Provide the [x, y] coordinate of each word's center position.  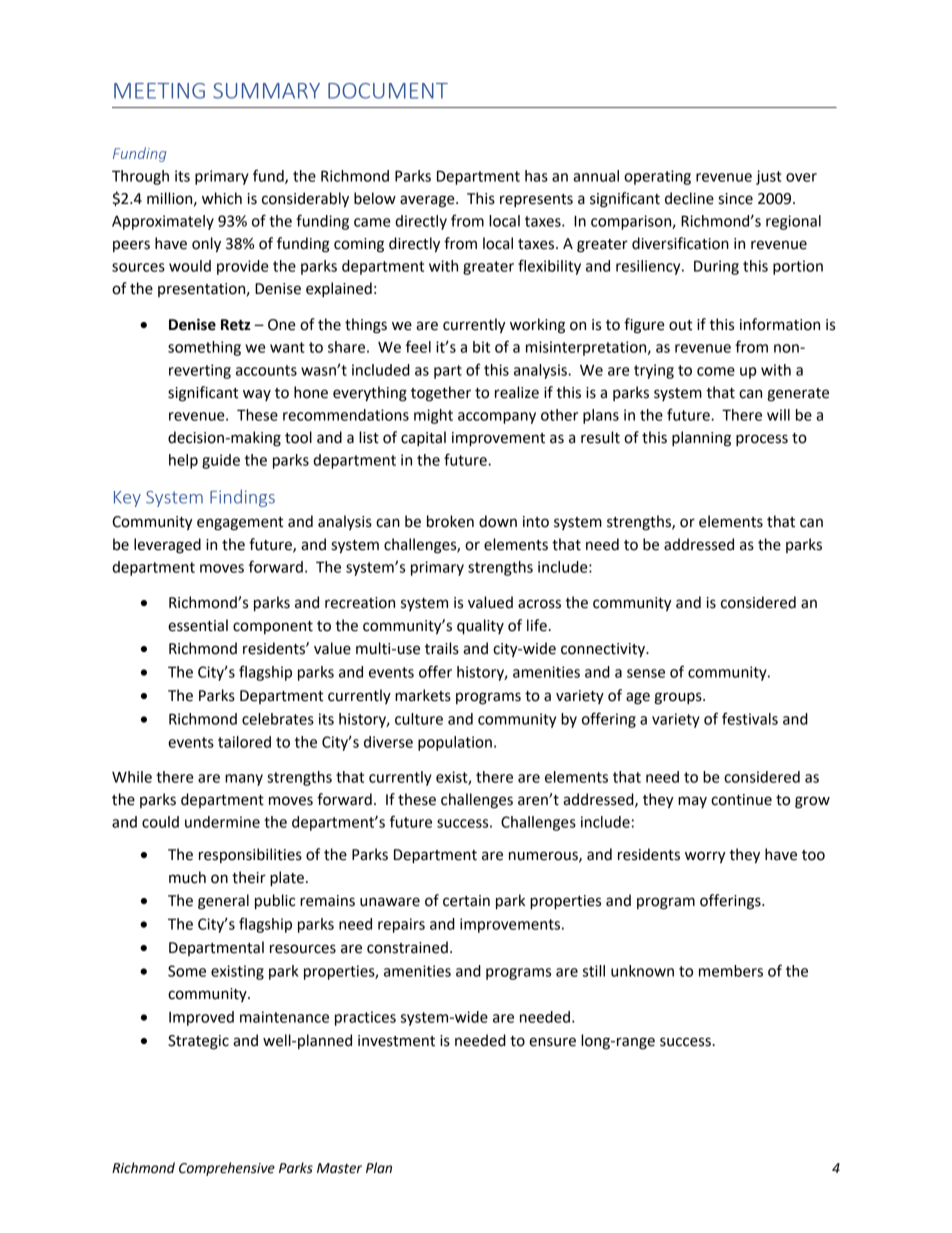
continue [741, 800]
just [769, 177]
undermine [222, 822]
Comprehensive [227, 1169]
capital [423, 438]
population [455, 743]
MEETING [159, 91]
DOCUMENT [388, 91]
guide [221, 461]
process [762, 440]
